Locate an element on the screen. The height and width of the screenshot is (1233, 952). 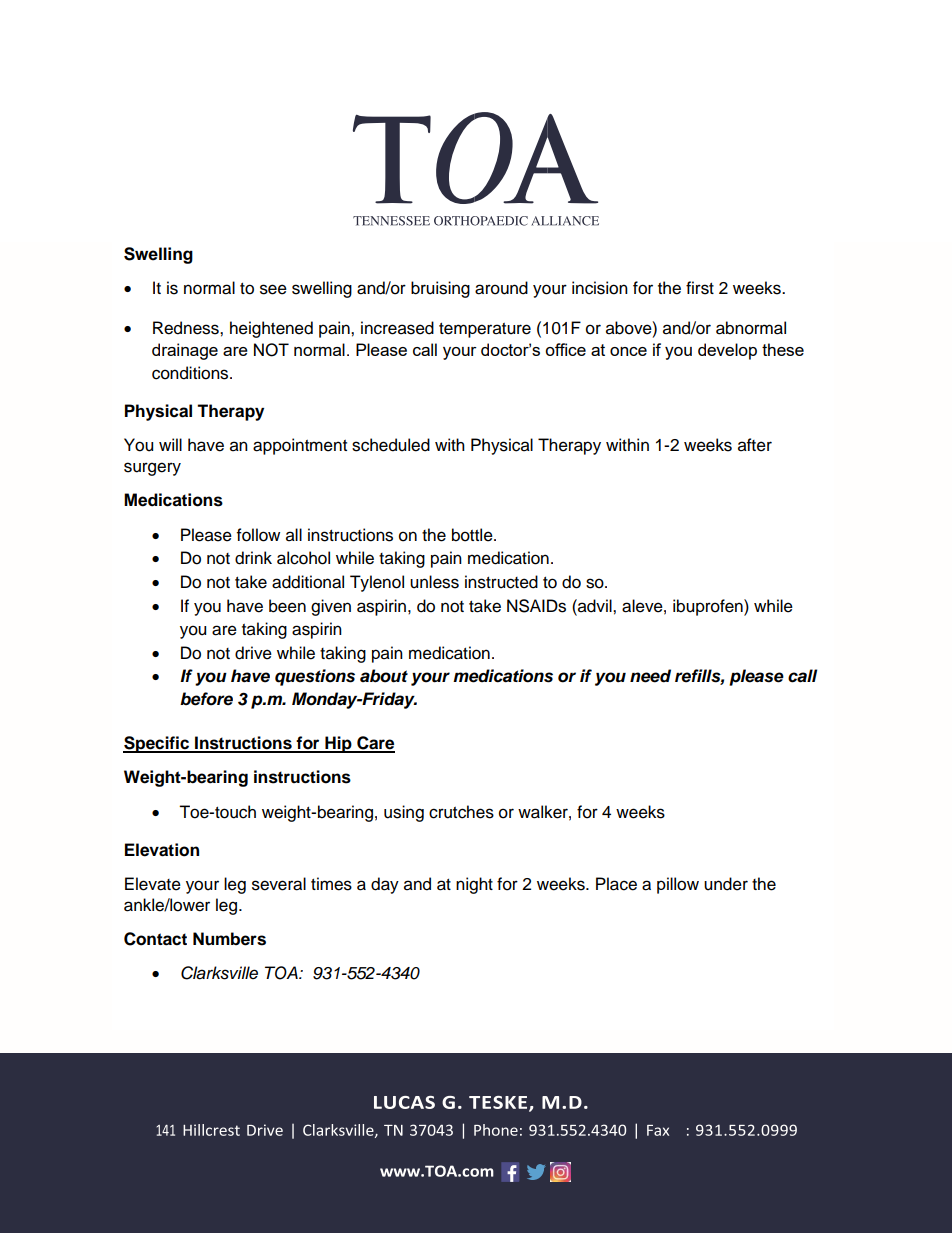
night is located at coordinates (474, 885).
